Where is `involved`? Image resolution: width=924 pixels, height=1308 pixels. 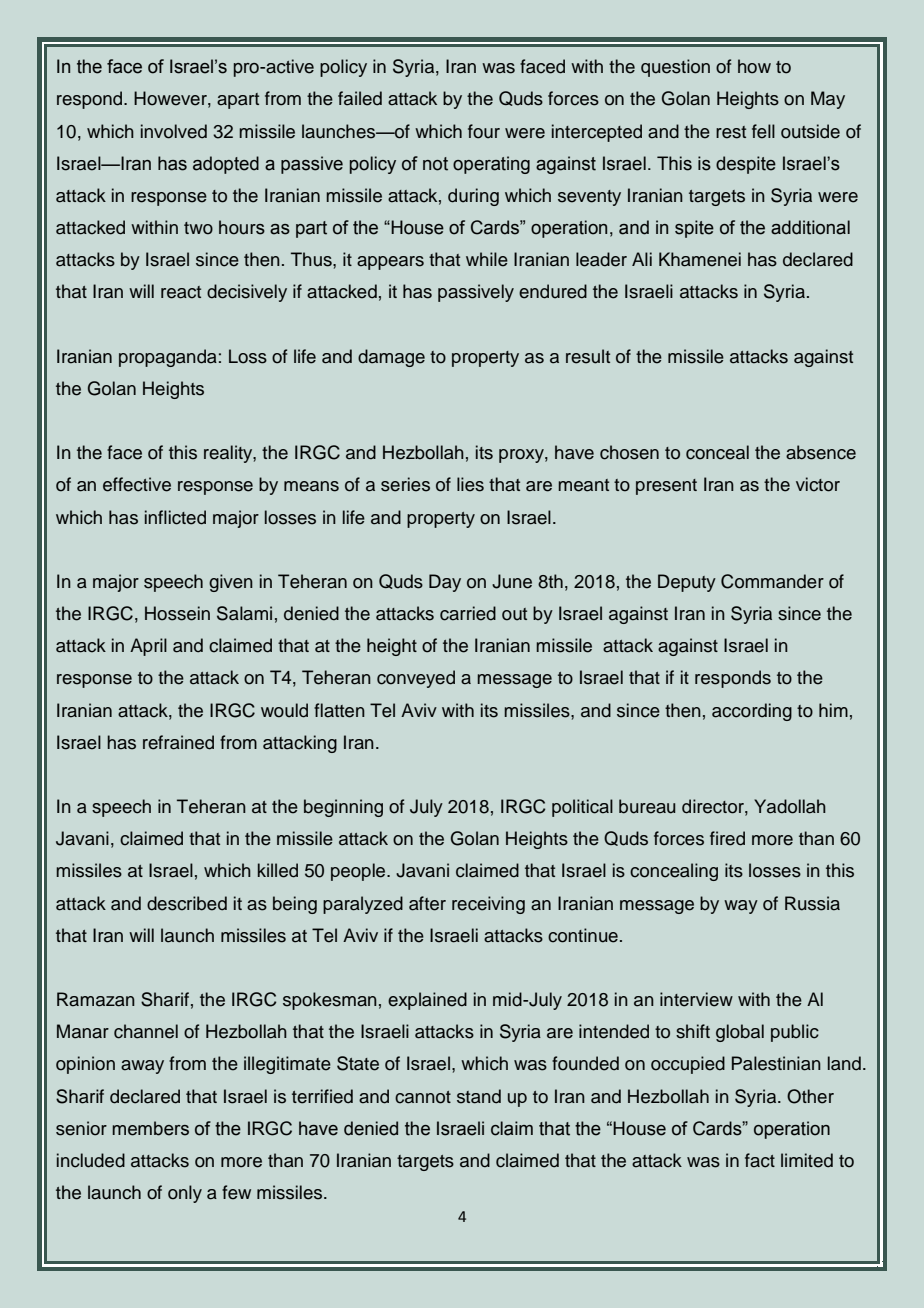 involved is located at coordinates (174, 131).
